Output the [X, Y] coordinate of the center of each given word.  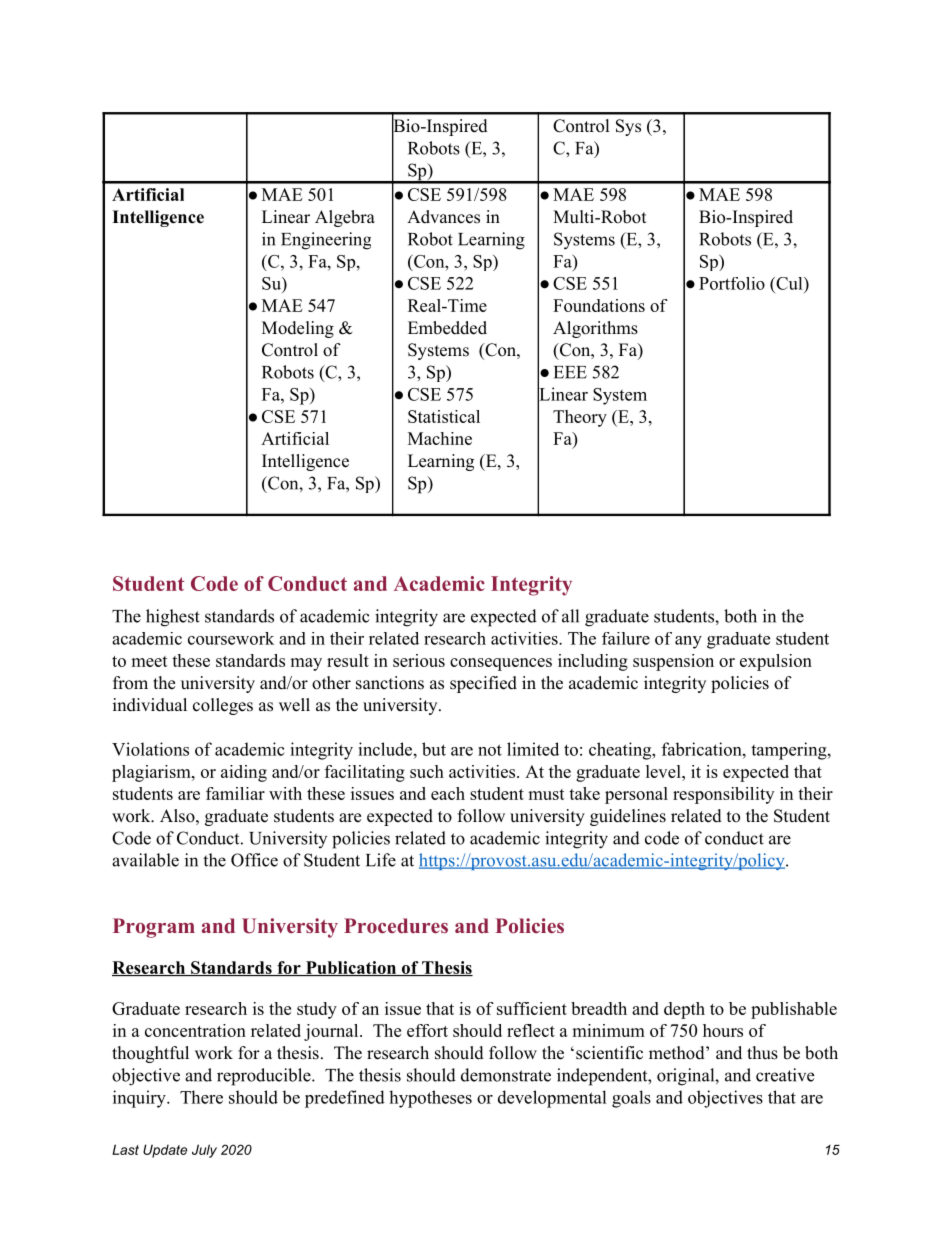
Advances [443, 217]
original [686, 1077]
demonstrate [506, 1075]
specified [483, 684]
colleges [223, 706]
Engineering [326, 241]
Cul [789, 283]
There [201, 1097]
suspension [673, 662]
